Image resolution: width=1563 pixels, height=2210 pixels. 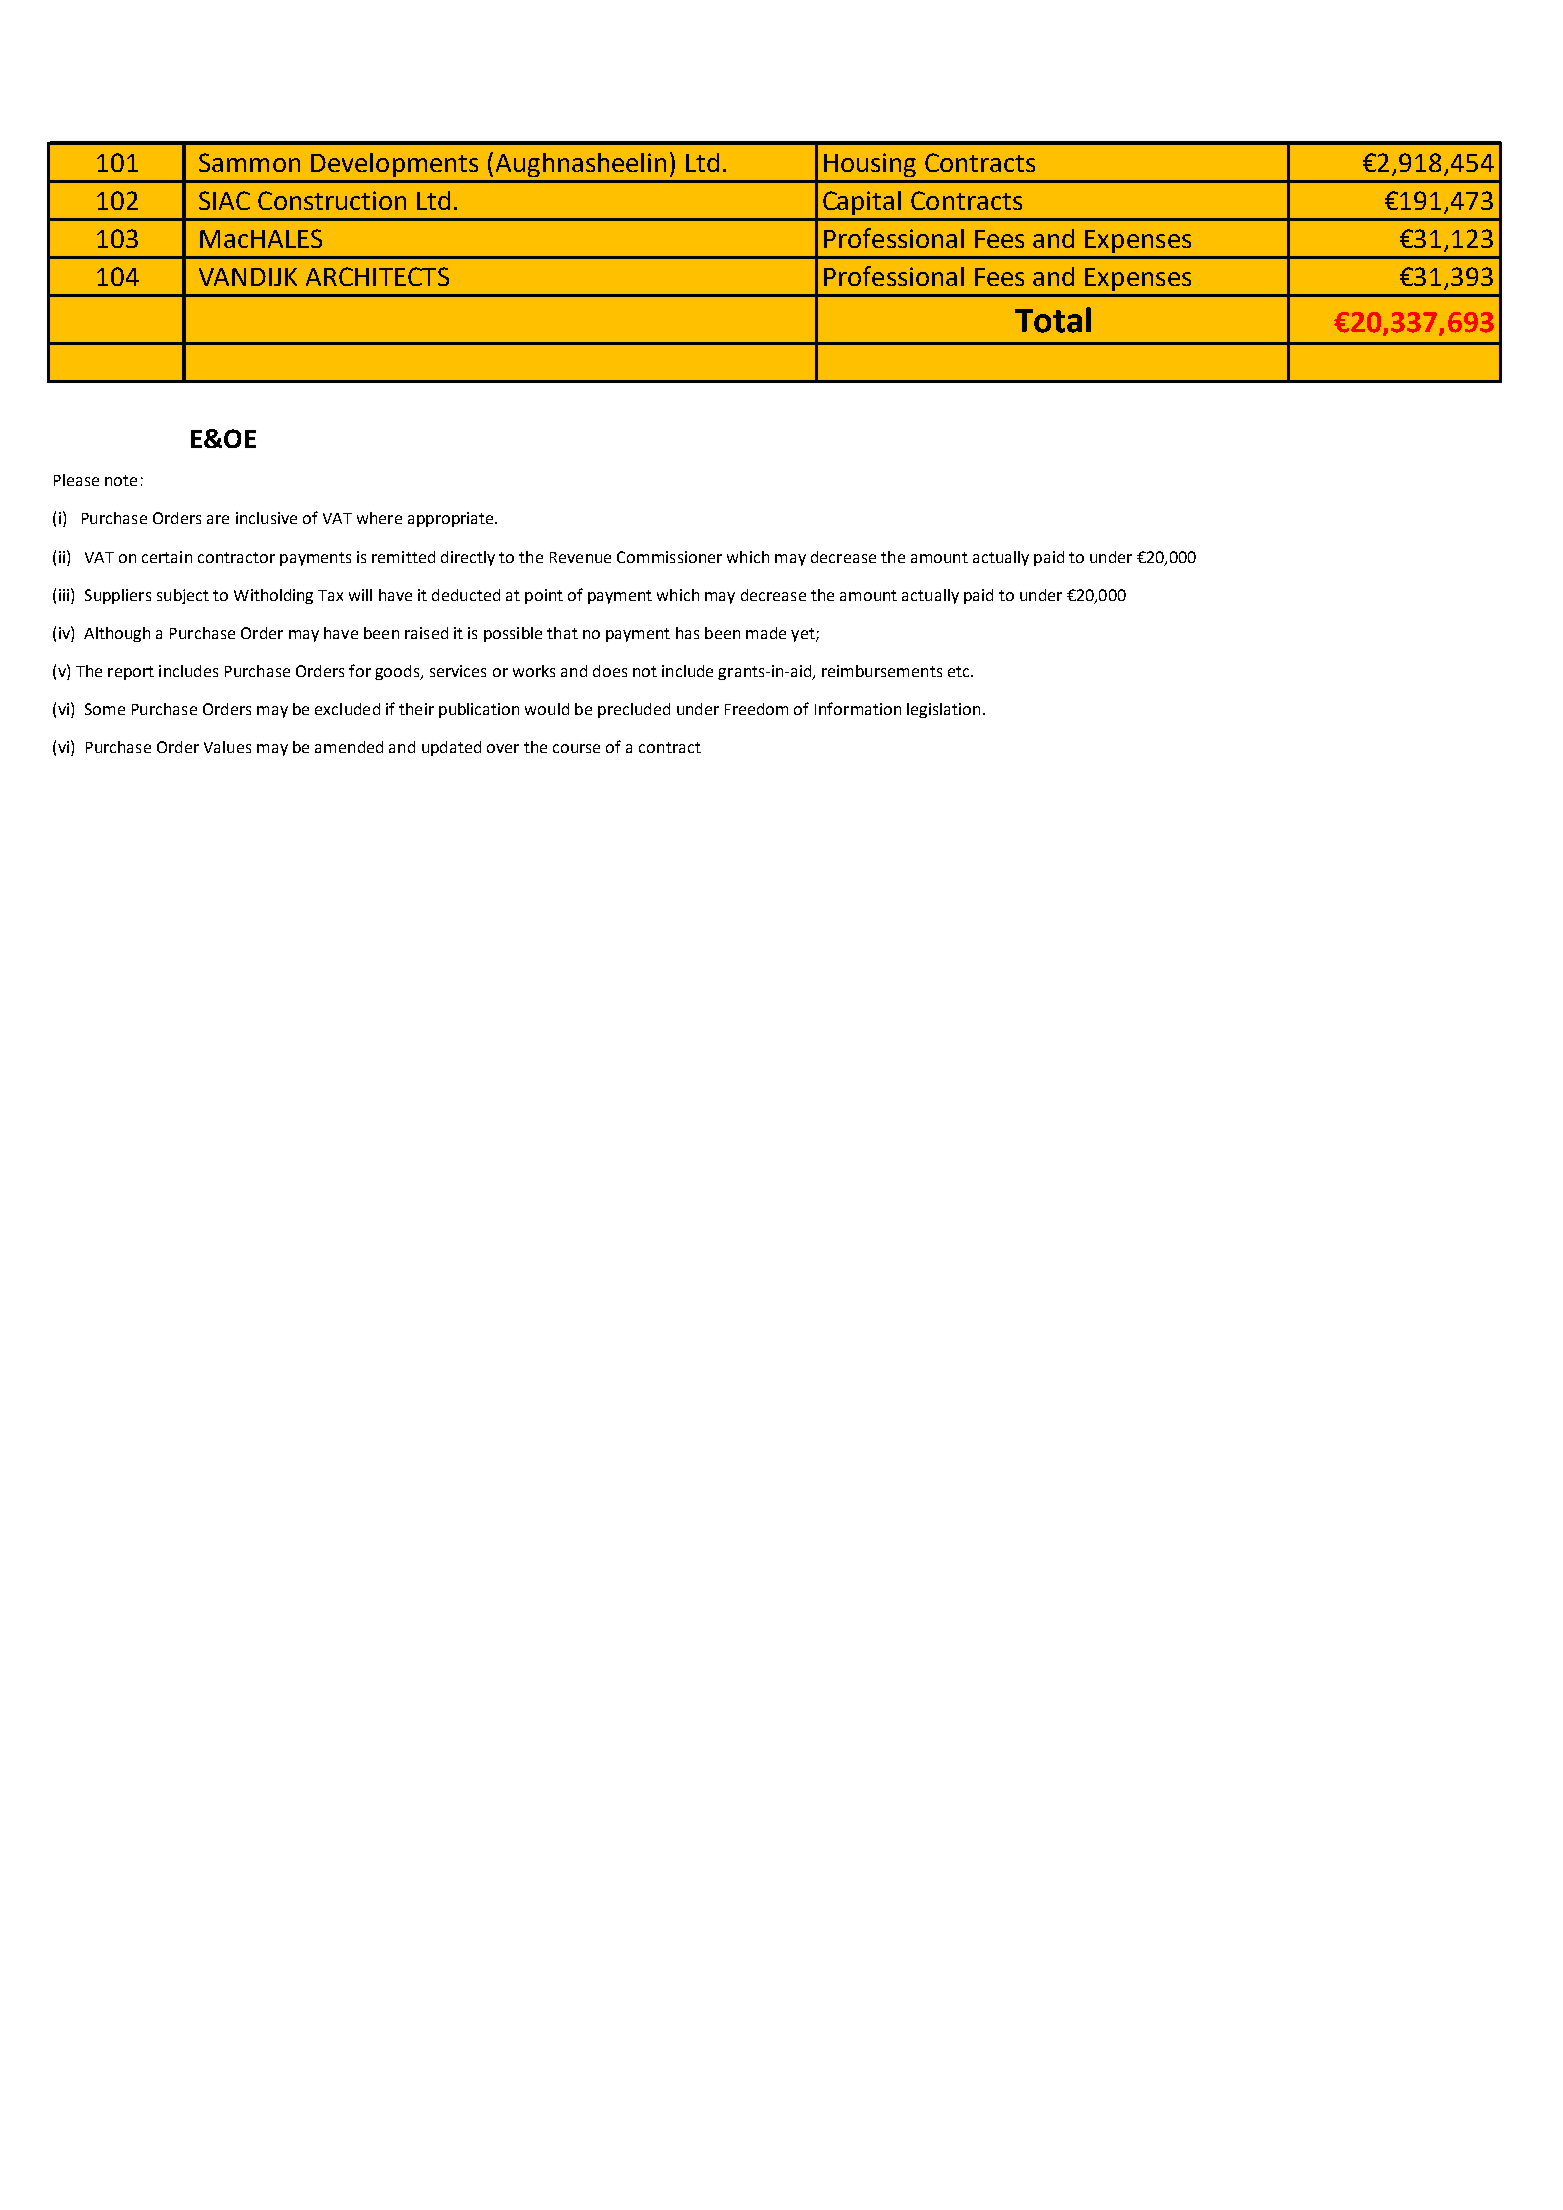 What do you see at coordinates (669, 557) in the screenshot?
I see `Commissioner` at bounding box center [669, 557].
